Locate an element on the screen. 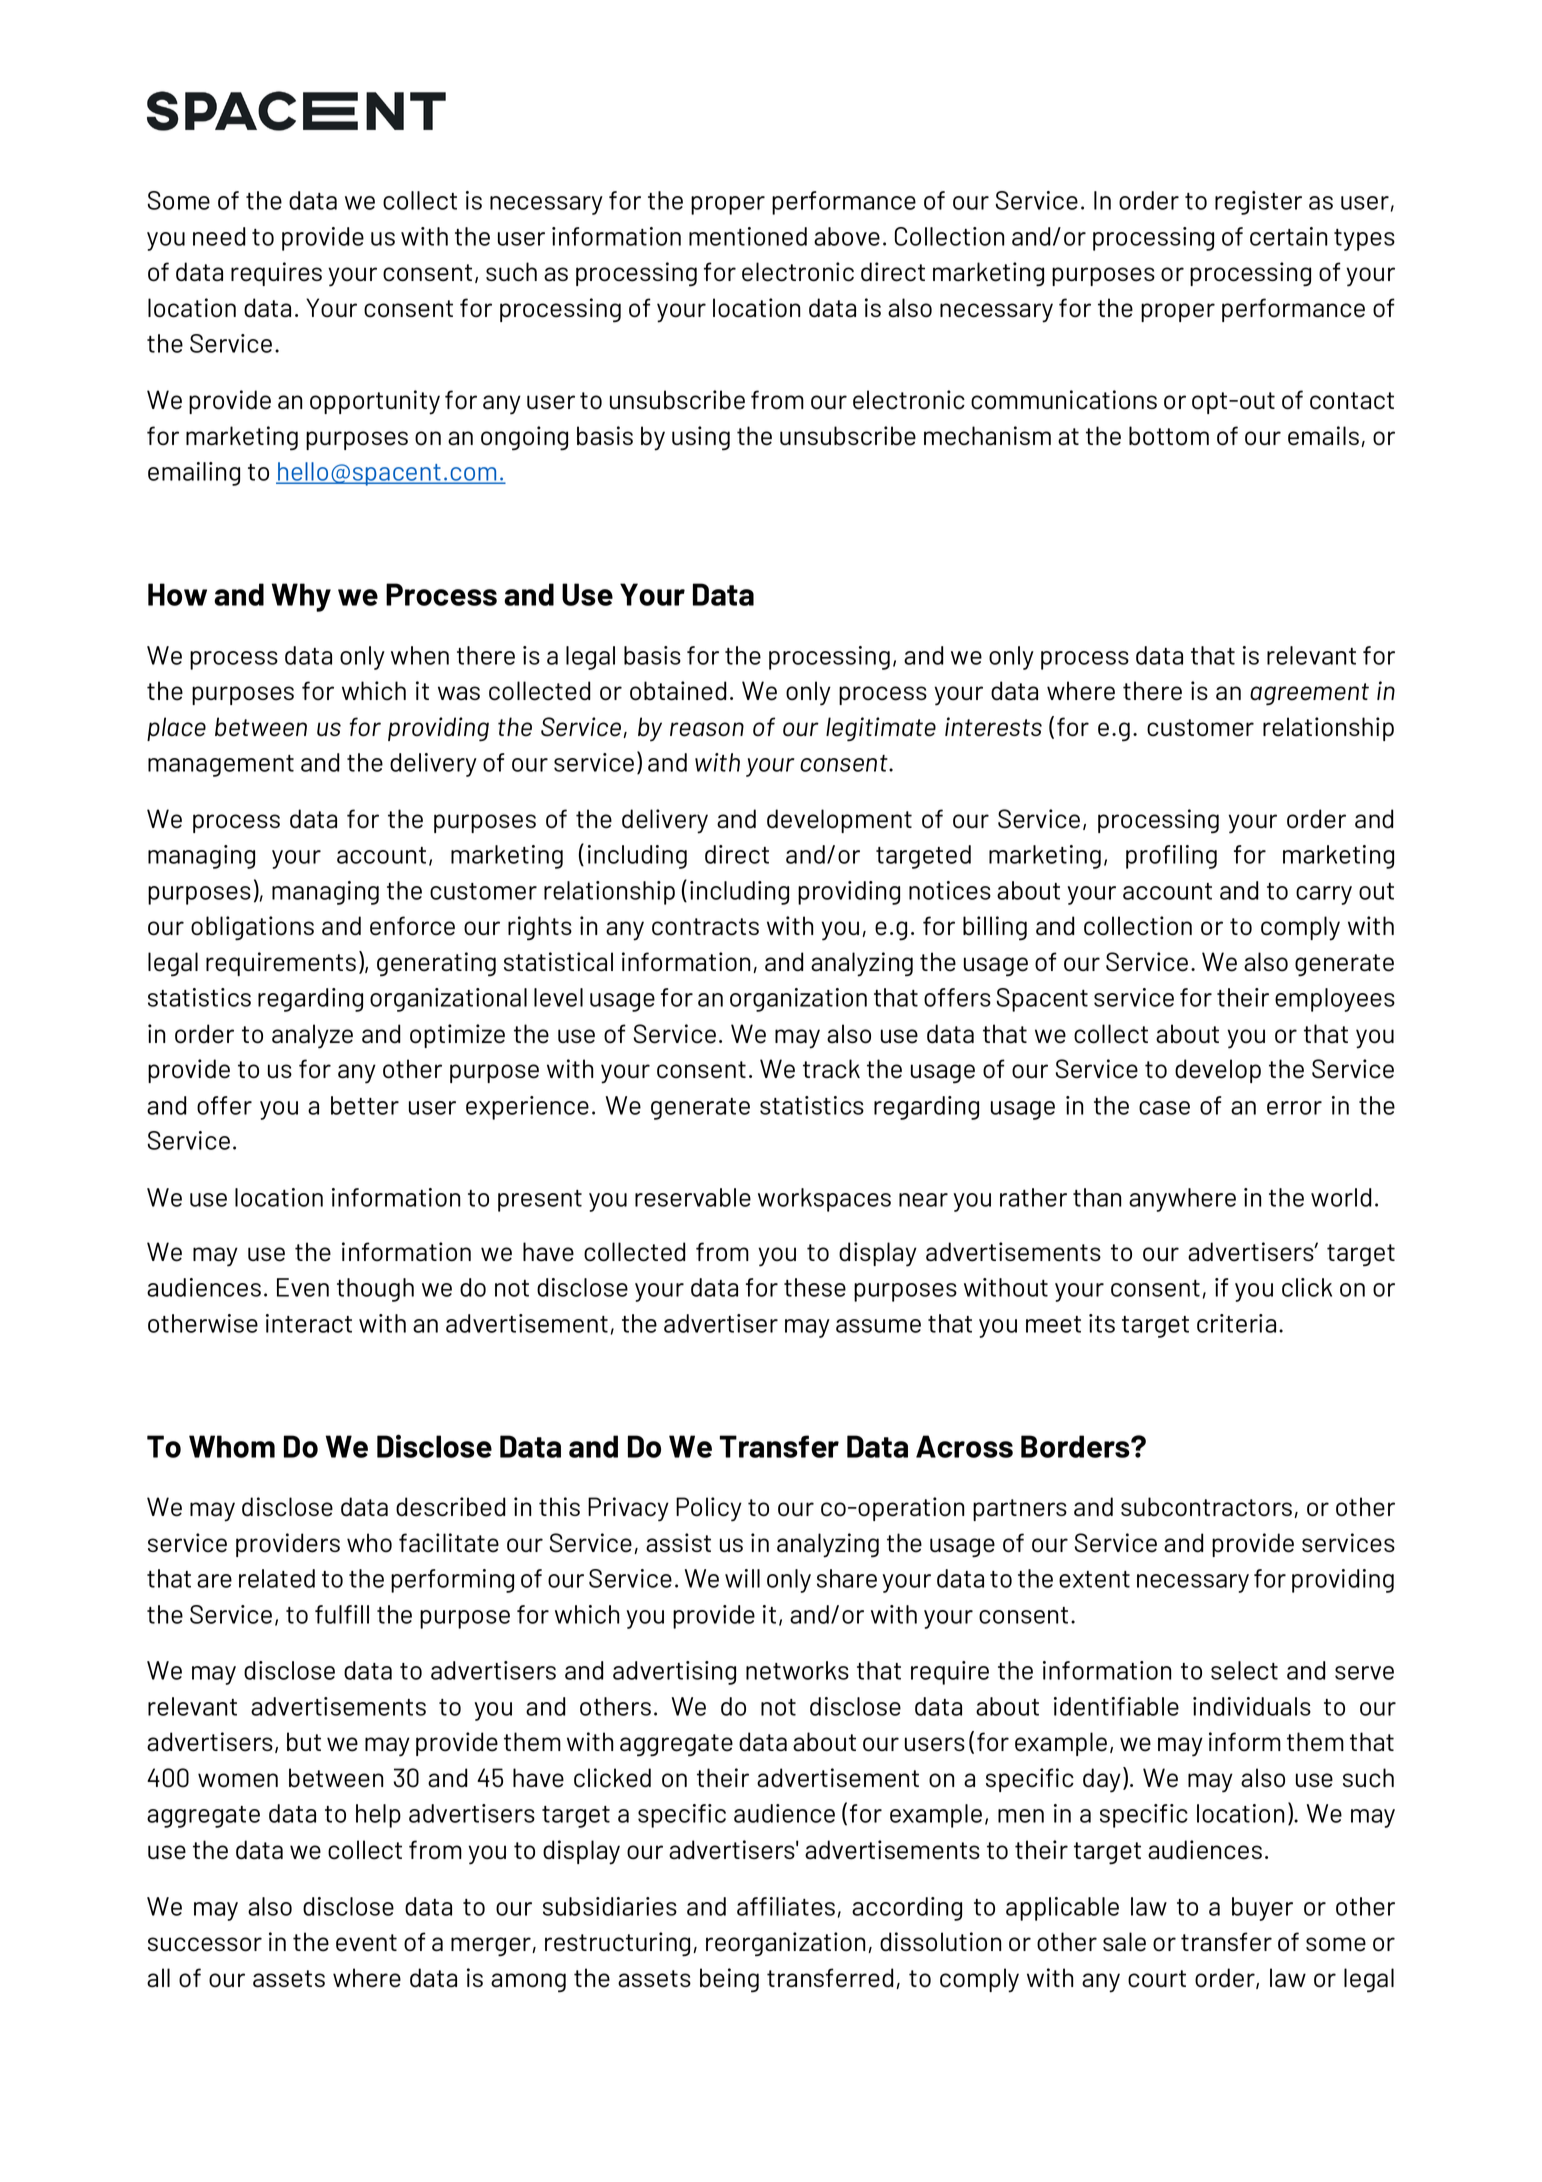 This screenshot has height=2182, width=1542. agreement is located at coordinates (1309, 694).
